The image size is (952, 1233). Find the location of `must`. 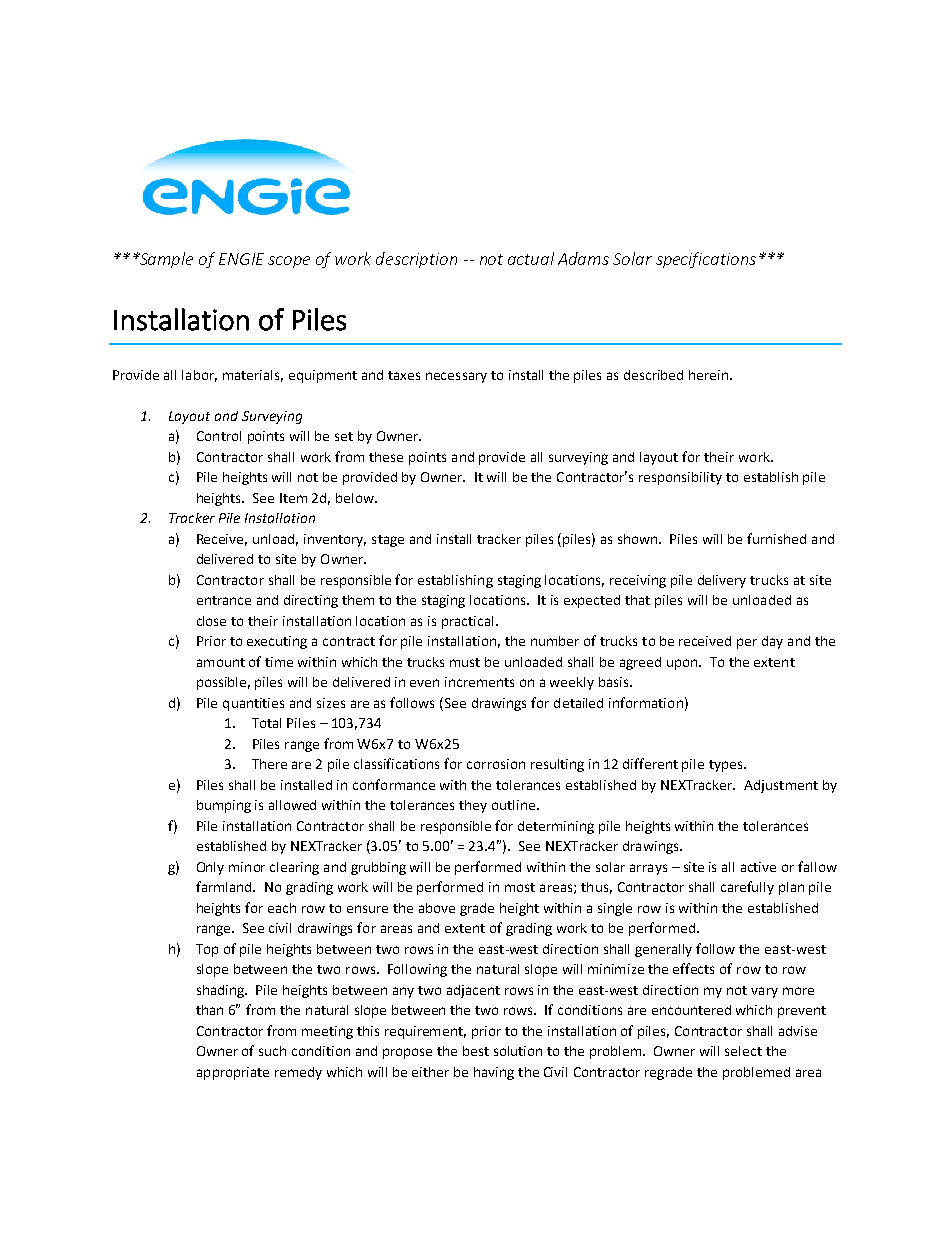

must is located at coordinates (465, 662).
